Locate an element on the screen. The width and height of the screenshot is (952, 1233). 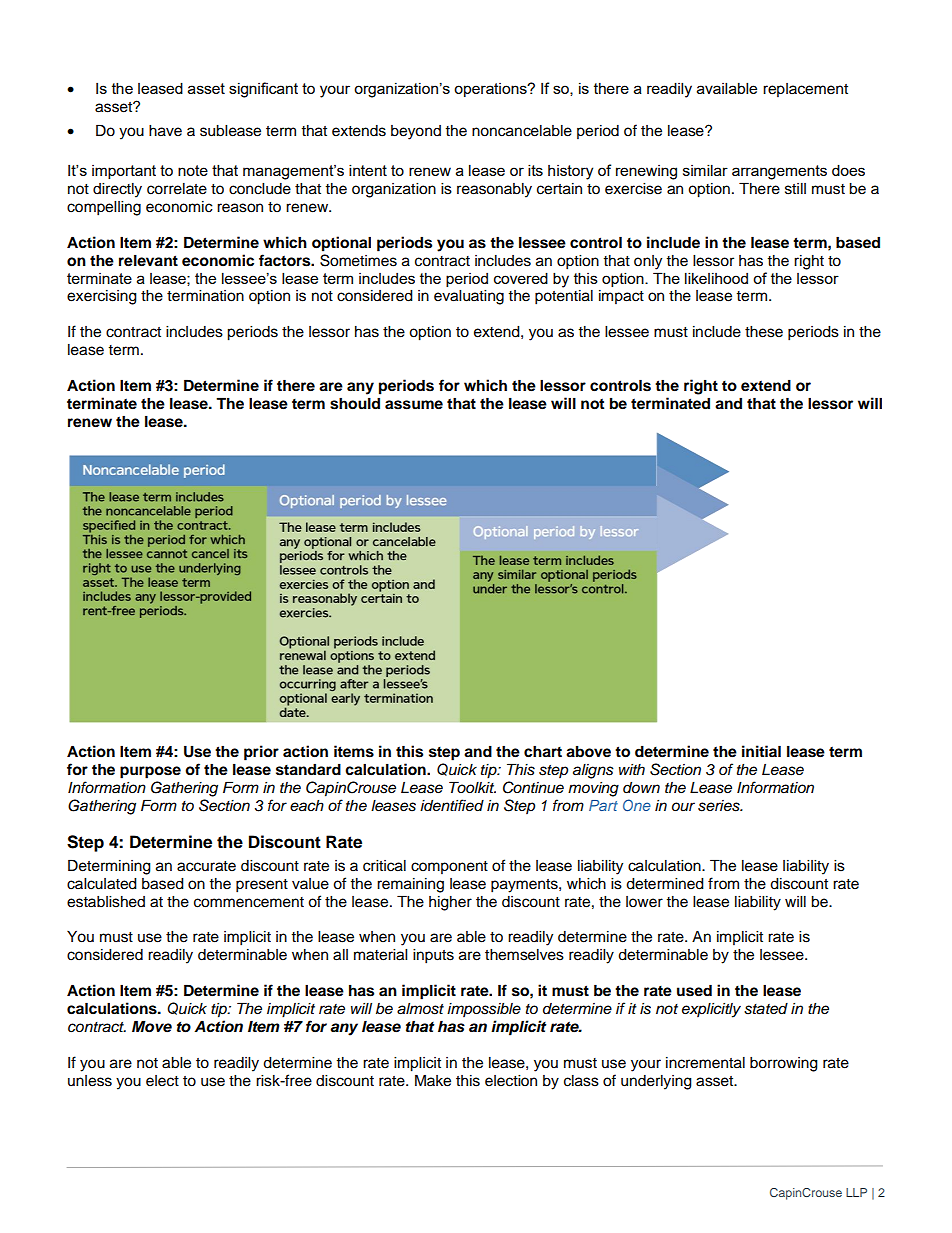
unless is located at coordinates (90, 1081).
